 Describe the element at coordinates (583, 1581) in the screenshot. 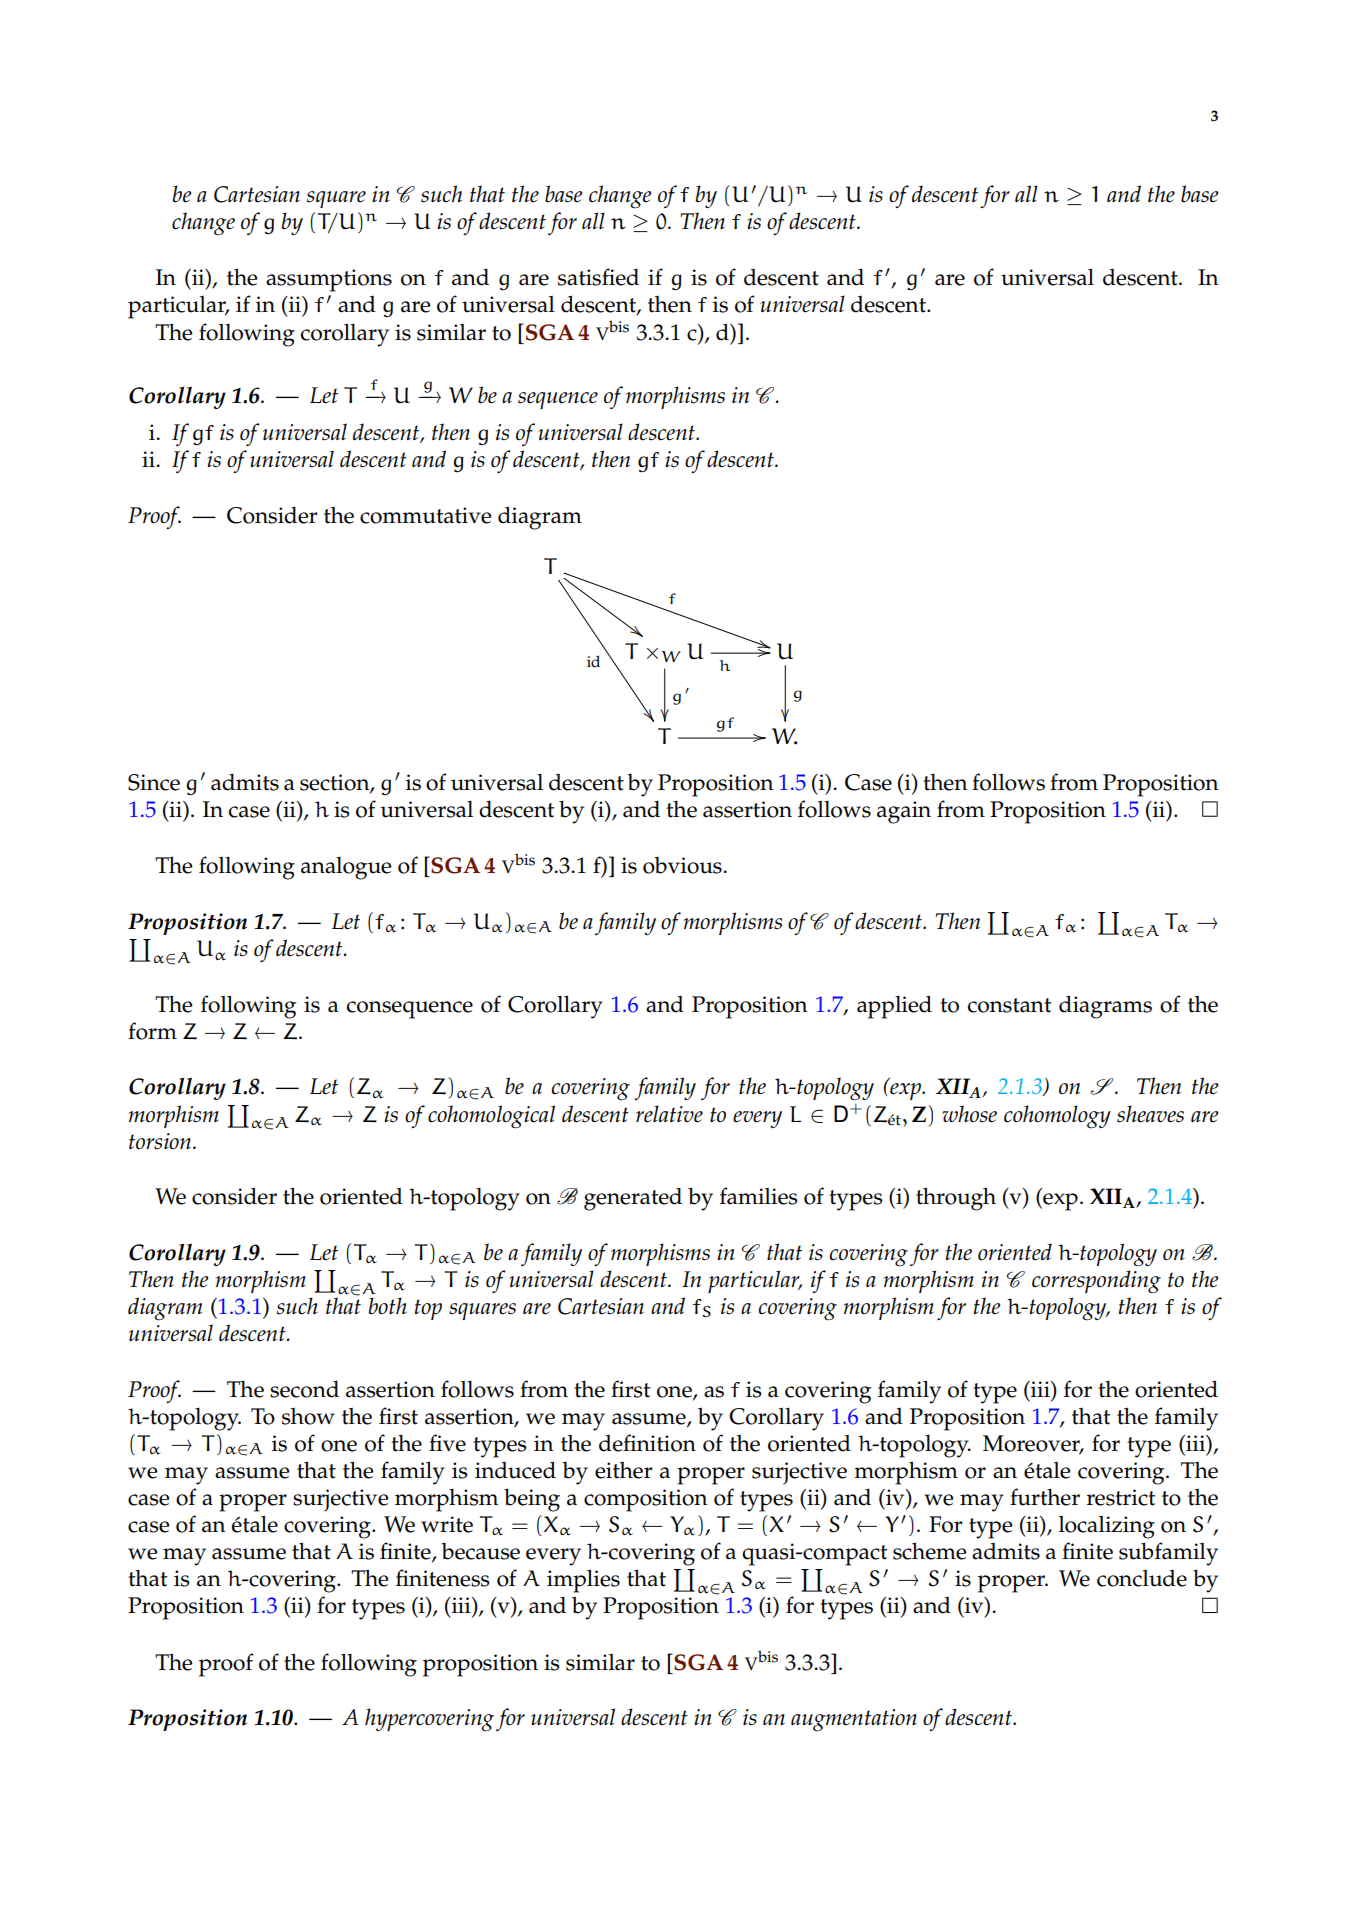

I see `implies` at that location.
